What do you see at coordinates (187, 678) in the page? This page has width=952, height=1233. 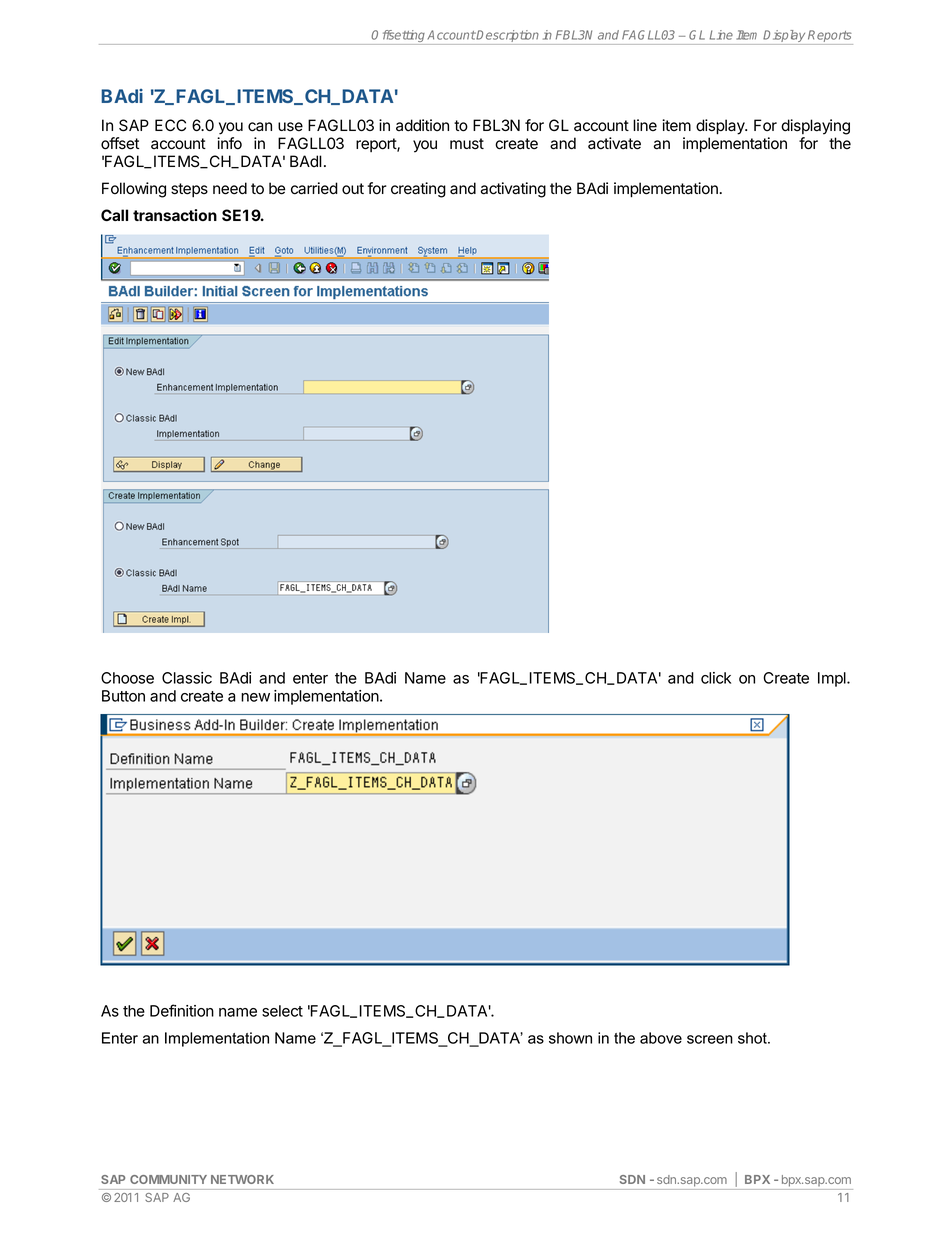 I see `Classic` at bounding box center [187, 678].
